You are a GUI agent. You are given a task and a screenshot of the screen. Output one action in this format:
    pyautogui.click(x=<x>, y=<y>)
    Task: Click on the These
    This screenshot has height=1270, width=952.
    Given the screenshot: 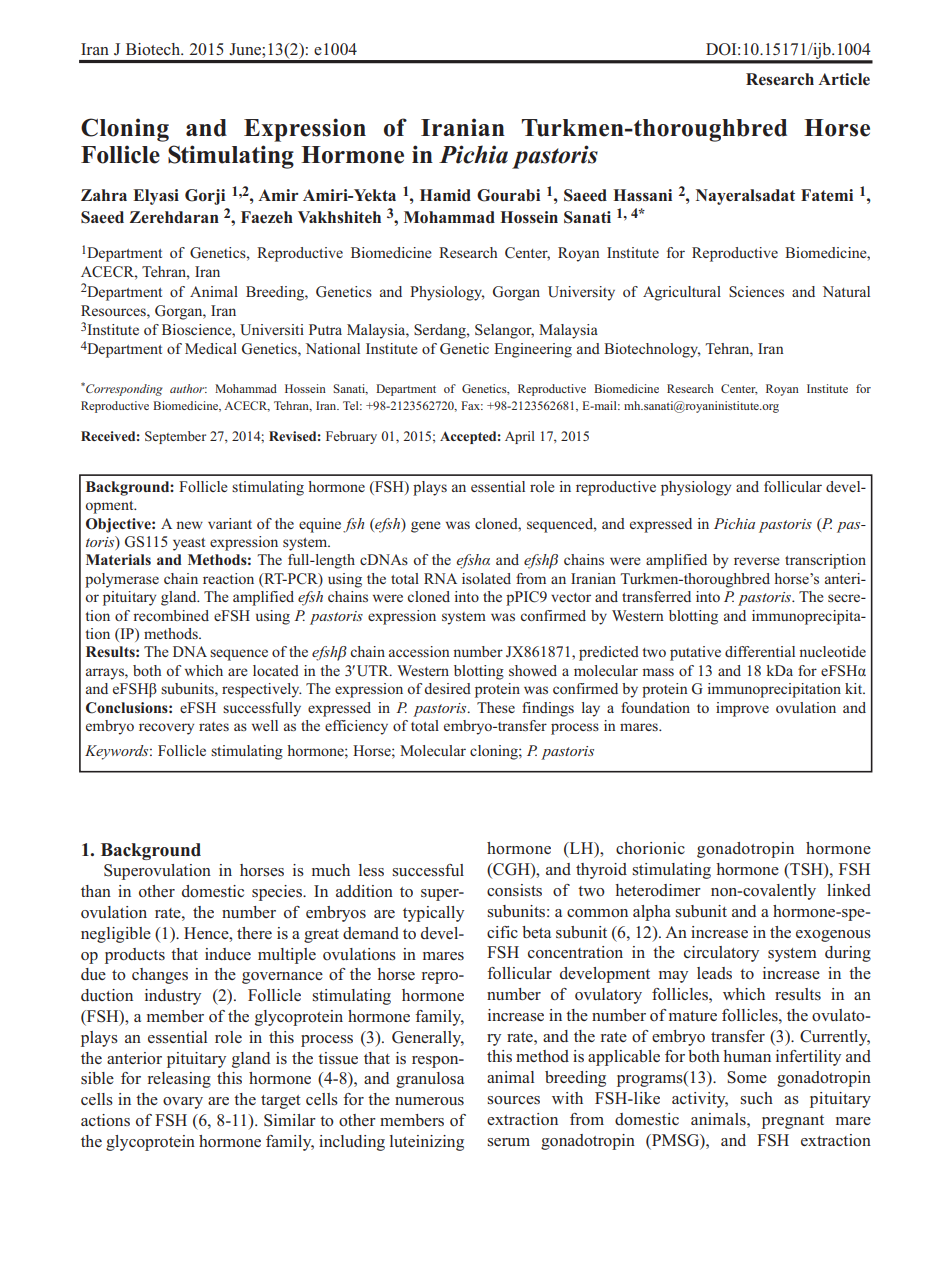 What is the action you would take?
    pyautogui.click(x=496, y=707)
